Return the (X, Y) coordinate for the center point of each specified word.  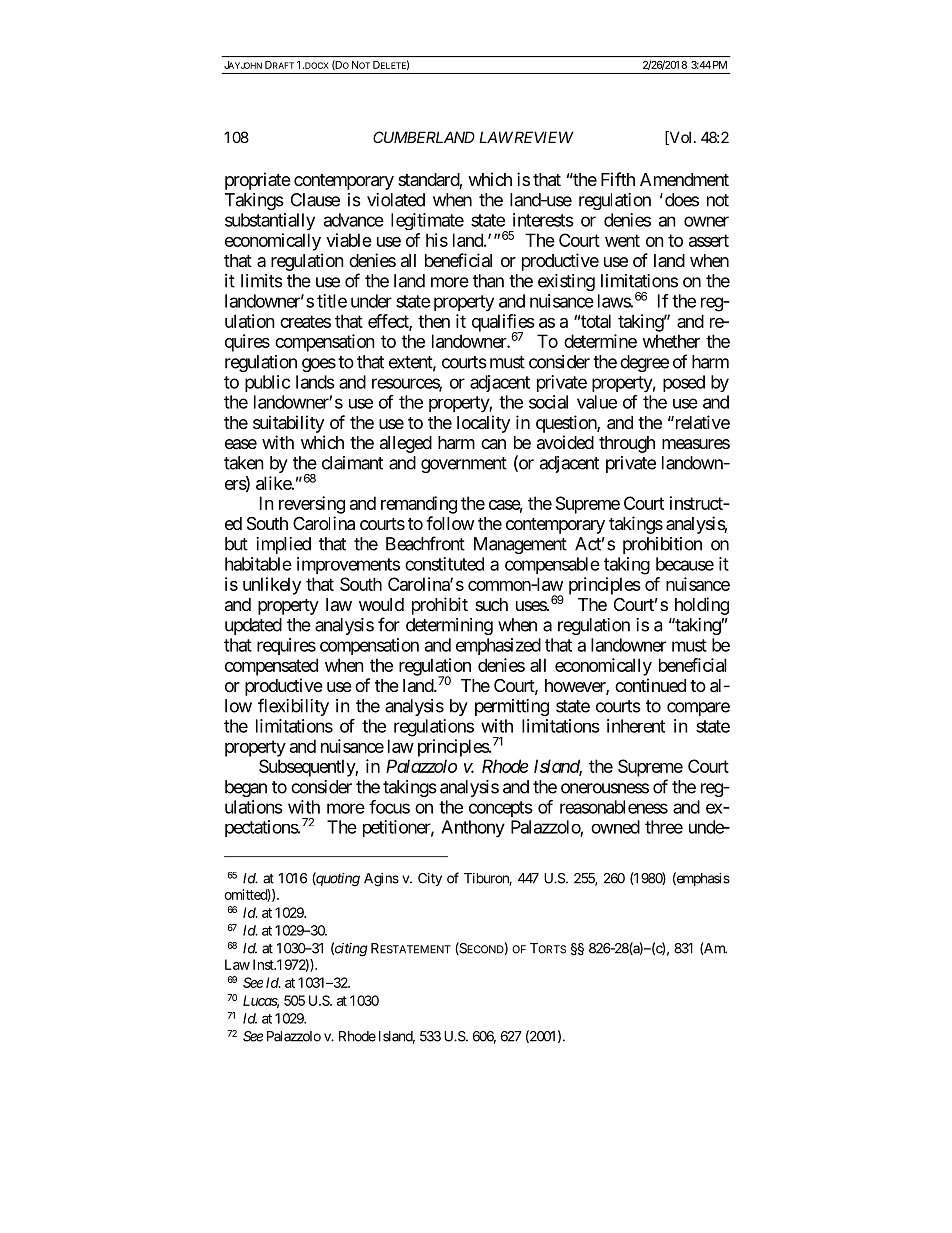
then (434, 321)
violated (396, 200)
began (246, 788)
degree (644, 363)
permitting (512, 707)
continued (650, 685)
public (267, 383)
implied (283, 545)
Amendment (684, 179)
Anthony (473, 829)
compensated (271, 667)
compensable (552, 565)
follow (450, 523)
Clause (315, 200)
